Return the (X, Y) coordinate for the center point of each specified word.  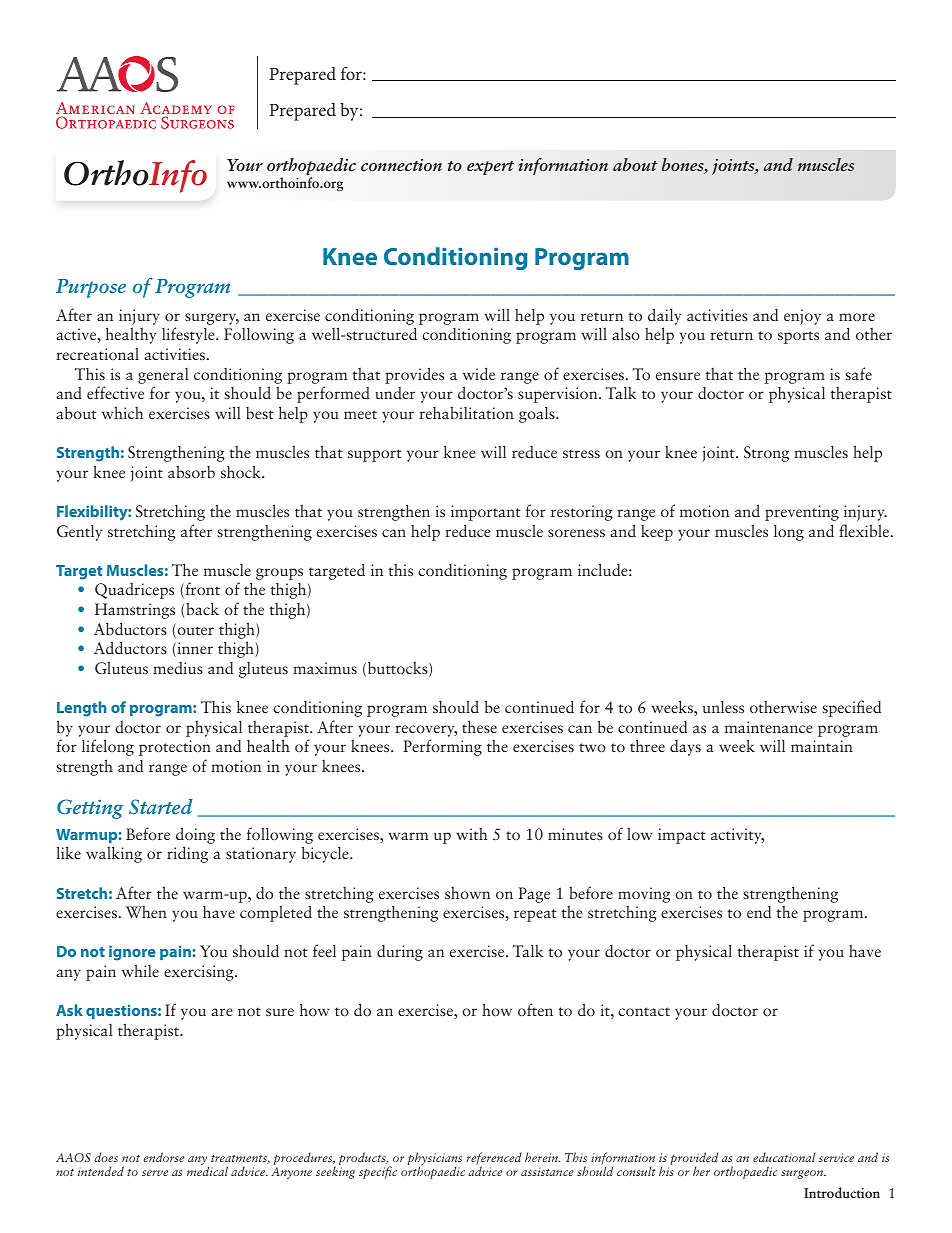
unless (723, 706)
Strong (766, 454)
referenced (494, 1159)
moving (644, 895)
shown (467, 892)
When (146, 911)
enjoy (802, 317)
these (479, 726)
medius (178, 668)
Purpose (91, 288)
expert (490, 168)
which (122, 412)
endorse (163, 1157)
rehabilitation (466, 412)
